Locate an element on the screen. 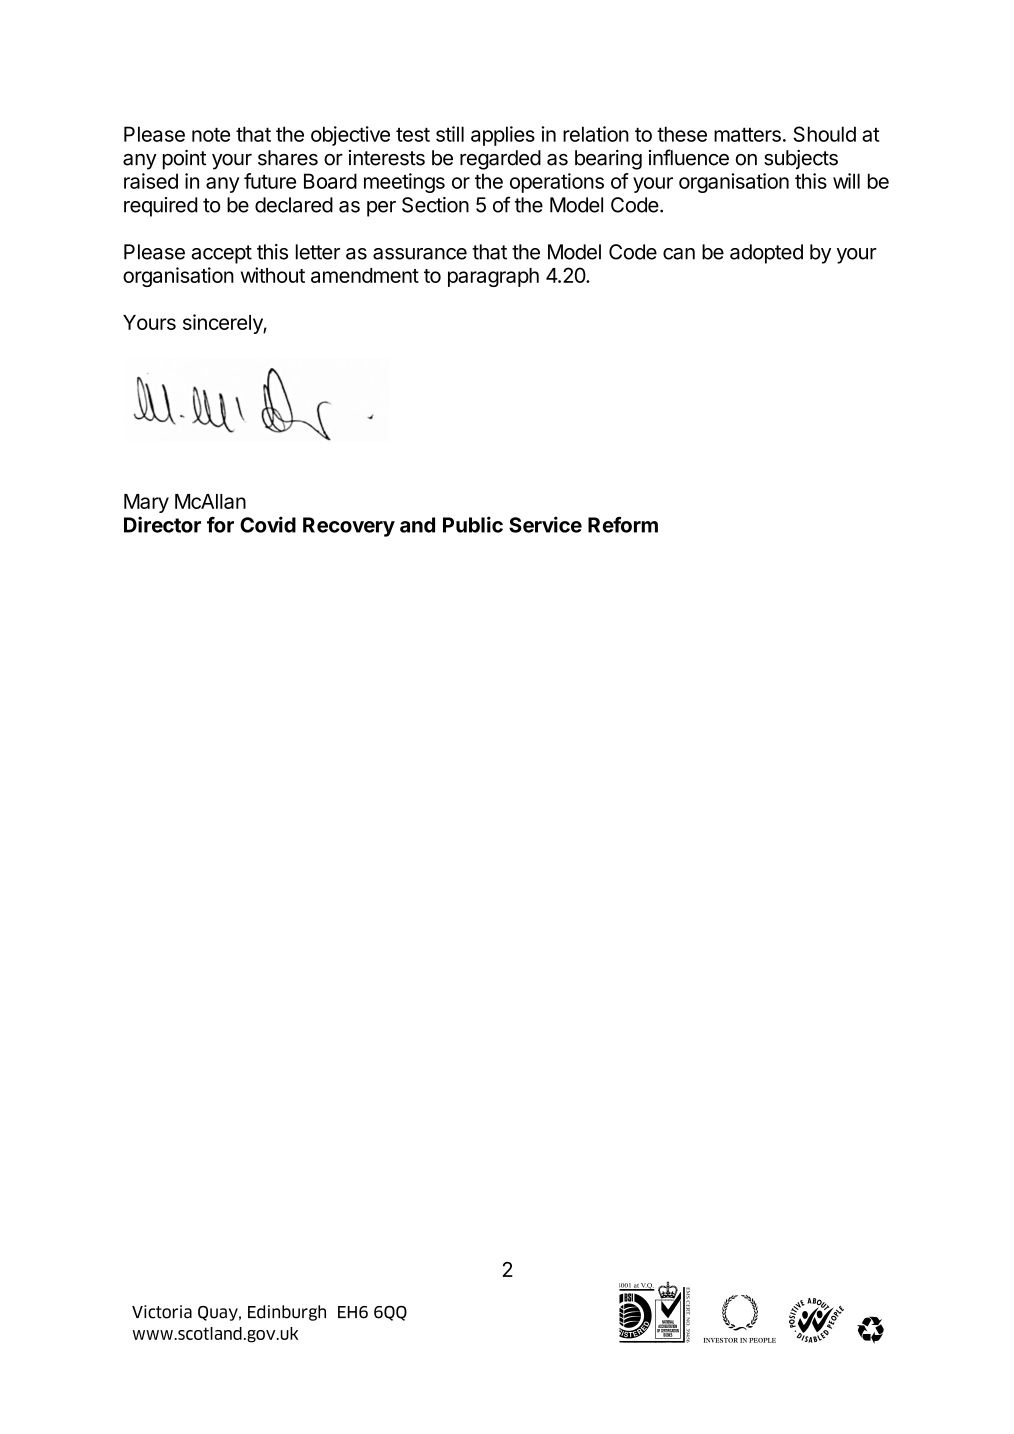 The height and width of the screenshot is (1434, 1014). future is located at coordinates (270, 181).
